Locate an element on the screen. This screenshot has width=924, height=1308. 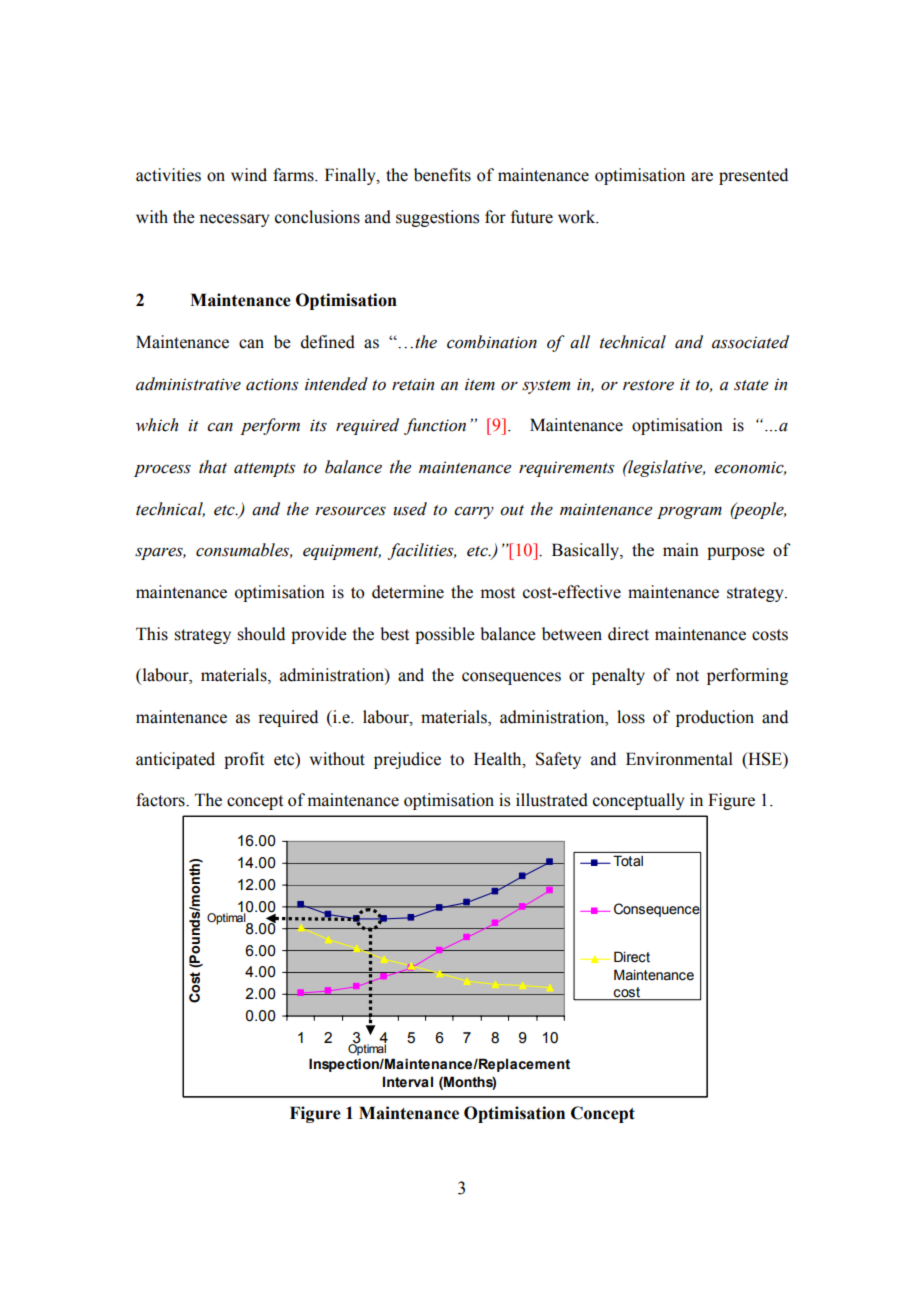
not is located at coordinates (687, 676).
